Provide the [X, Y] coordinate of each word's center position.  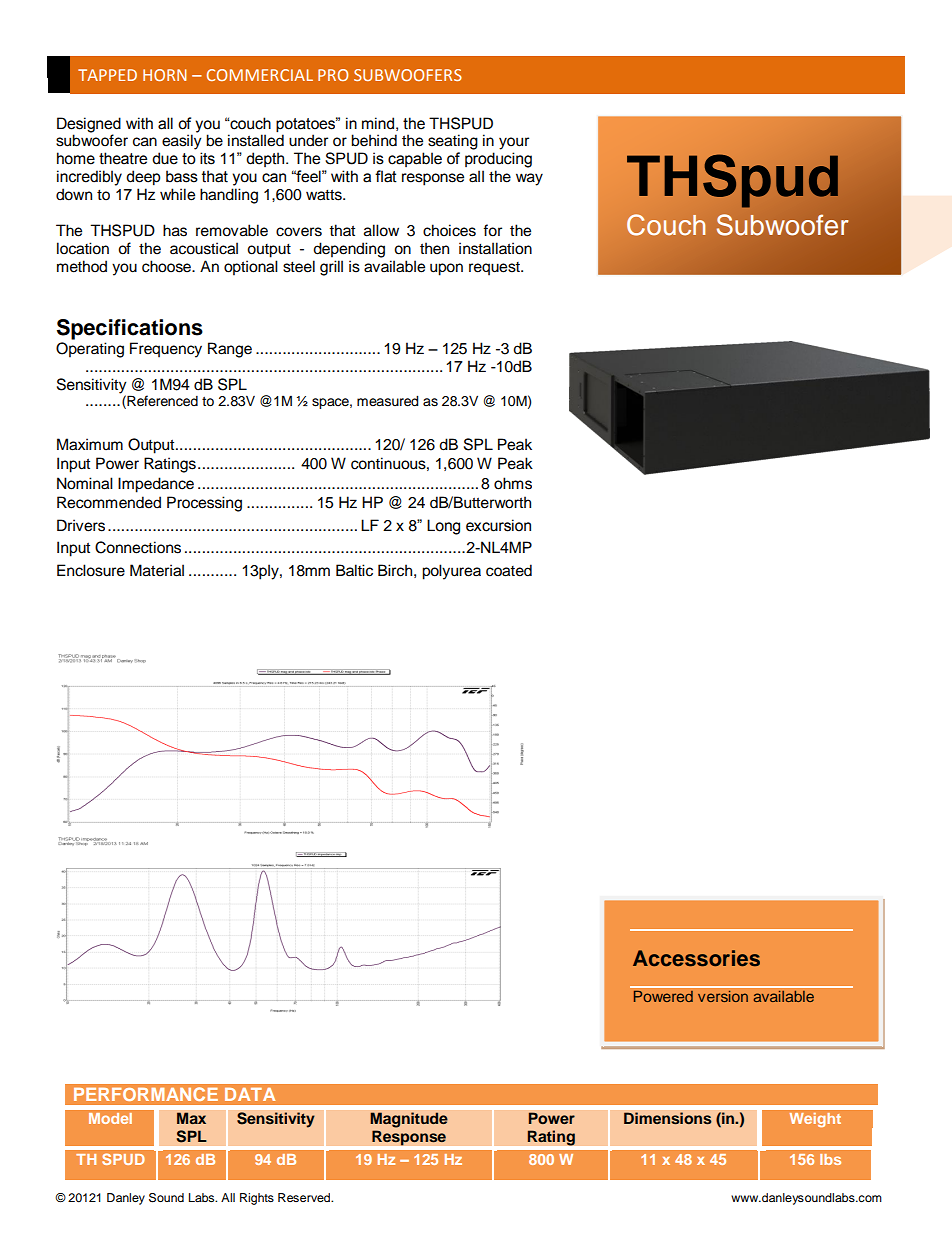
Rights [257, 1199]
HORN [164, 75]
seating [453, 142]
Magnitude [409, 1120]
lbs [830, 1159]
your [514, 143]
